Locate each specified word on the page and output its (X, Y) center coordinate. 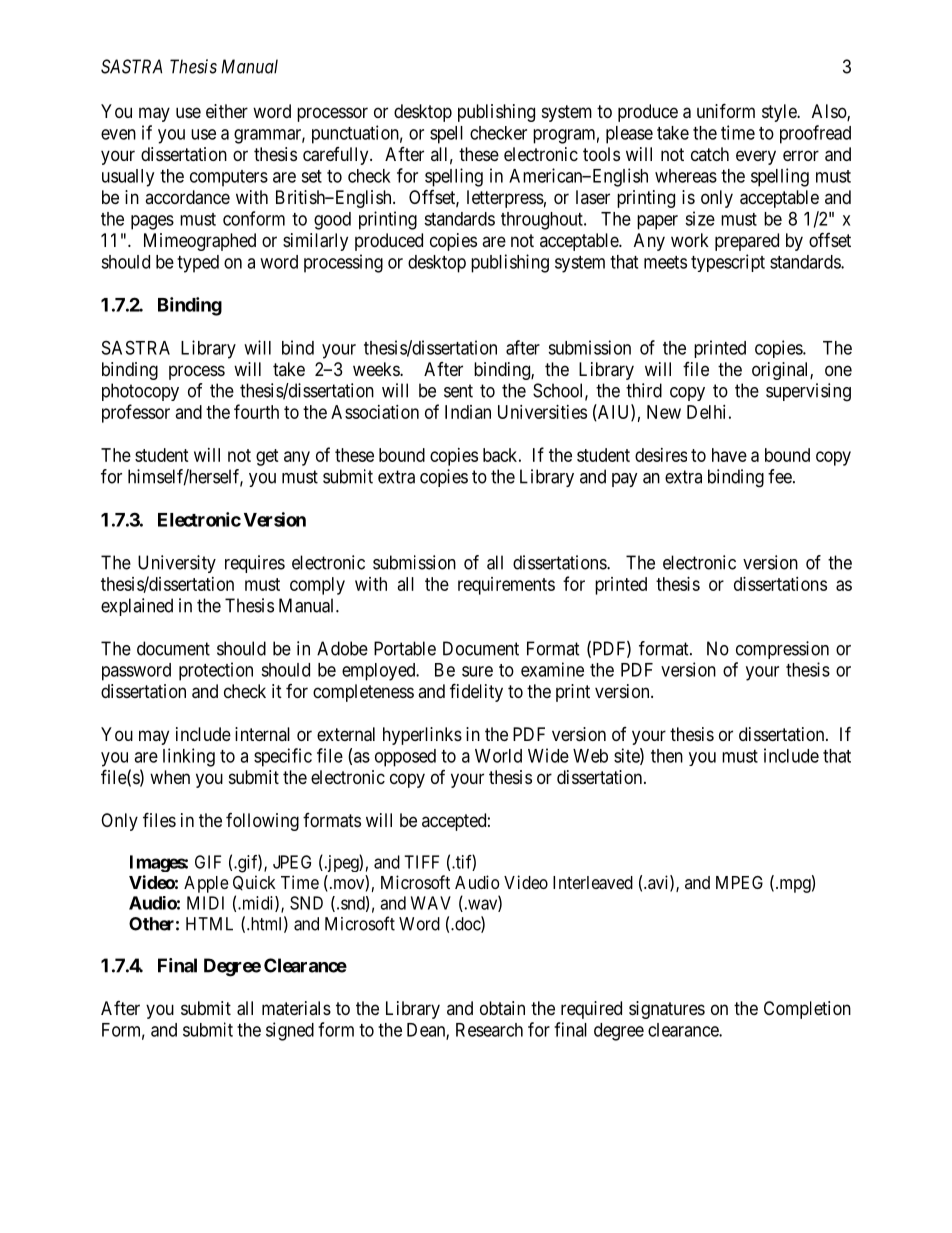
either (227, 111)
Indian (468, 412)
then (667, 756)
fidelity (476, 692)
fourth (256, 411)
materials (296, 1008)
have (729, 455)
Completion (807, 1010)
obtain (502, 1008)
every (756, 157)
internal (262, 734)
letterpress (505, 199)
